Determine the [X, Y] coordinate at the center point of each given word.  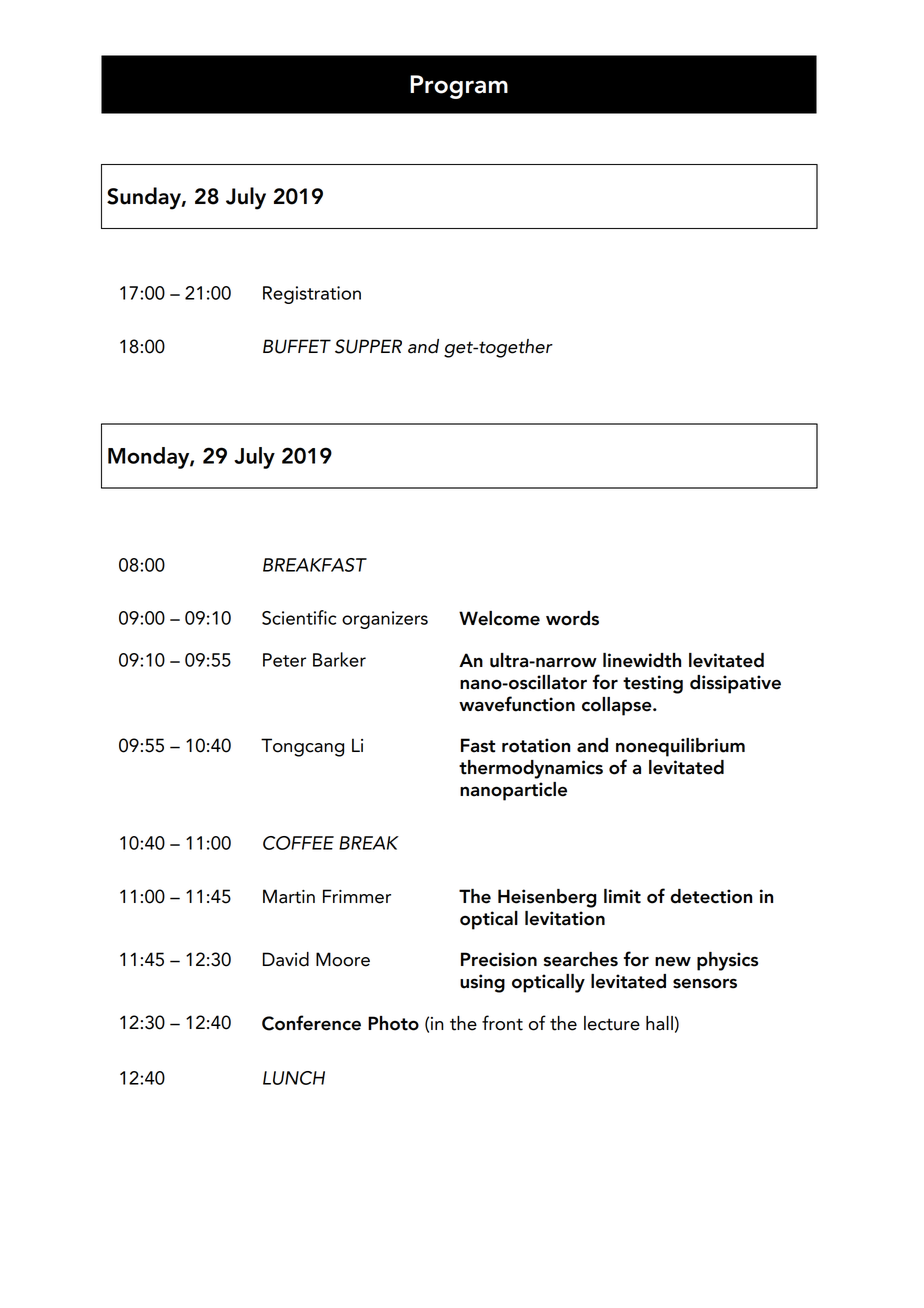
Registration [312, 295]
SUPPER [368, 346]
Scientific [299, 617]
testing [653, 684]
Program [459, 87]
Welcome [499, 618]
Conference [311, 1023]
